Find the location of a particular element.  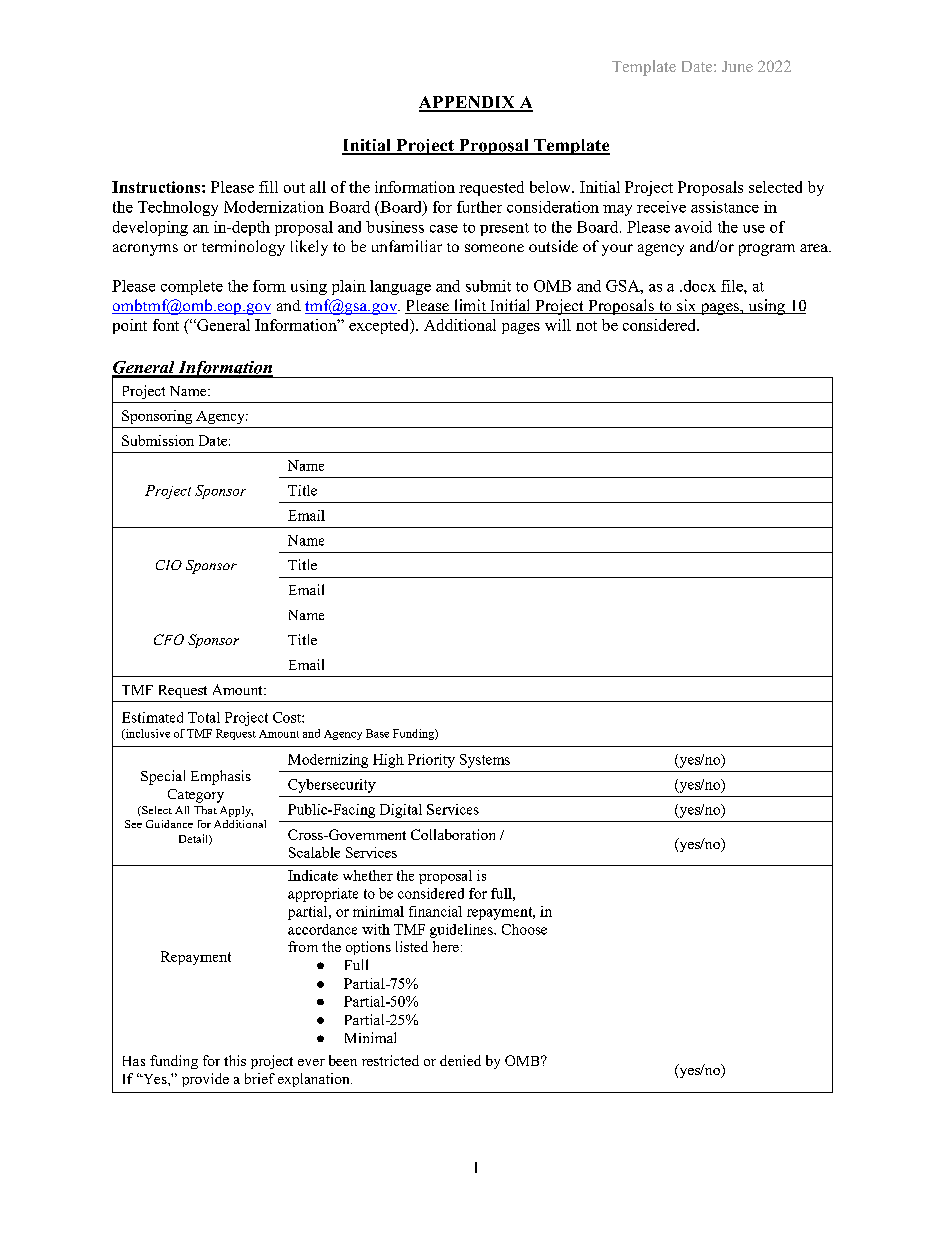

Collaboration is located at coordinates (453, 834).
